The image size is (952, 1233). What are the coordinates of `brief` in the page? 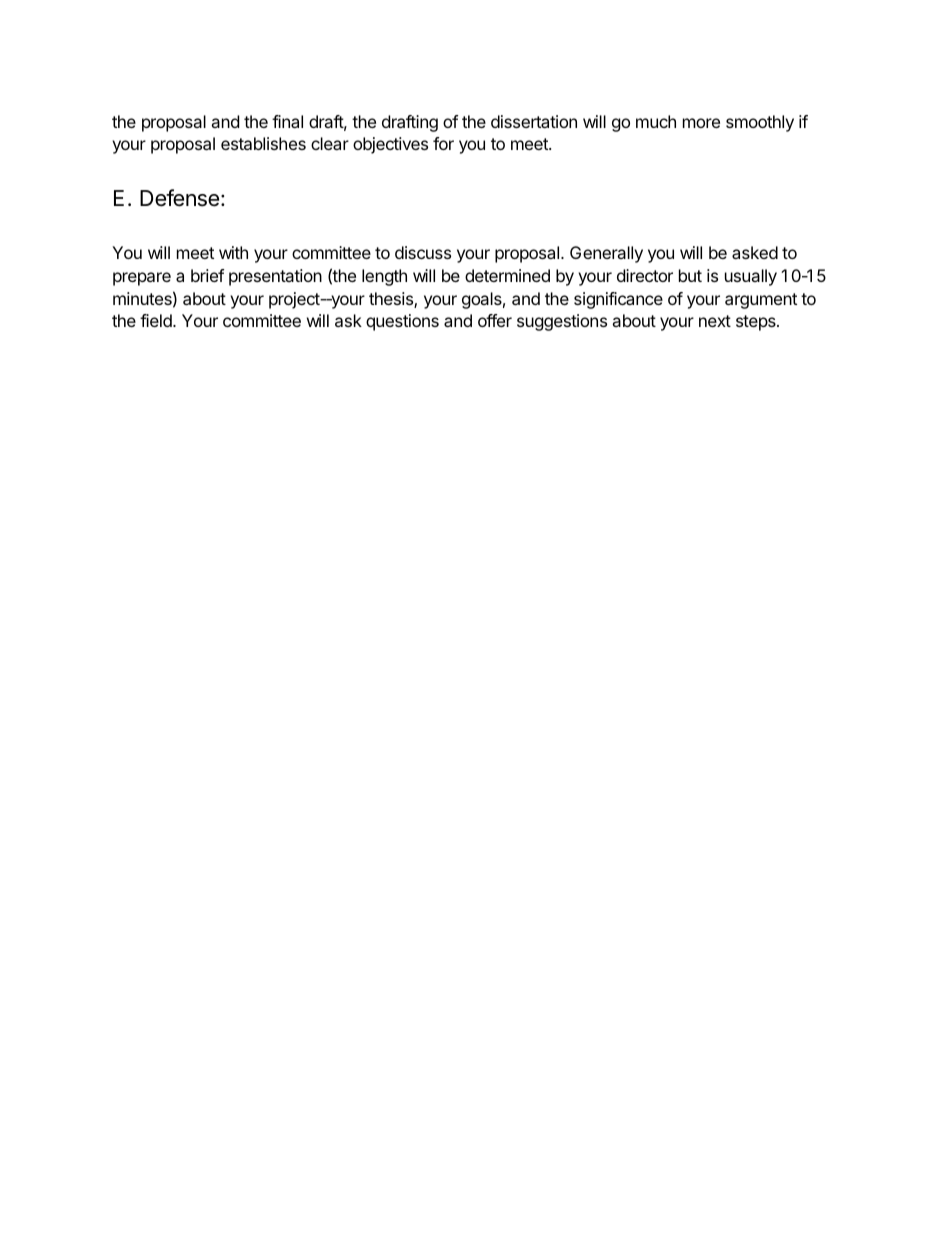 It's located at (207, 275).
